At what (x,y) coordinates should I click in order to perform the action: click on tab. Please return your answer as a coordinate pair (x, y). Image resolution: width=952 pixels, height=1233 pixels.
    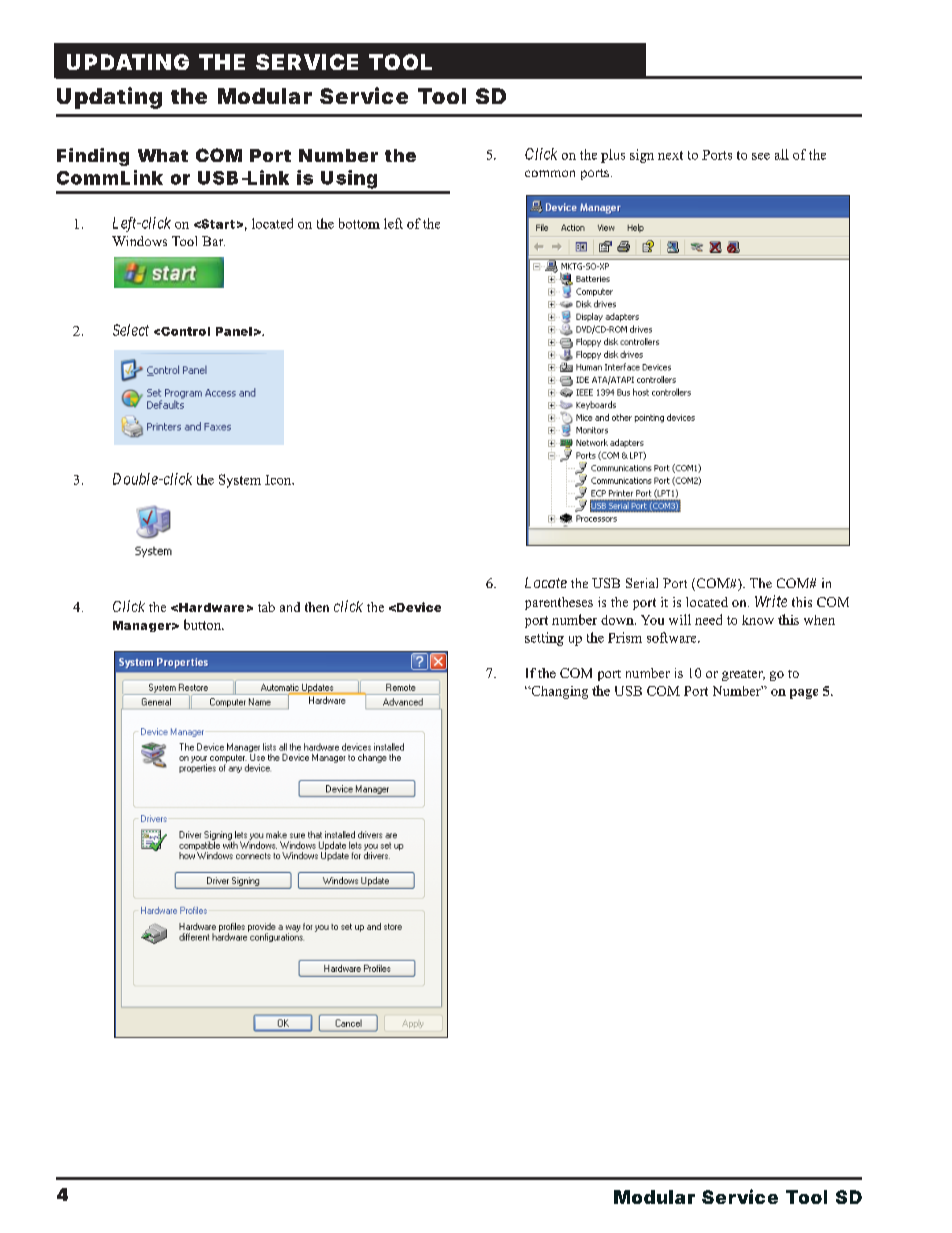
    Looking at the image, I should click on (266, 607).
